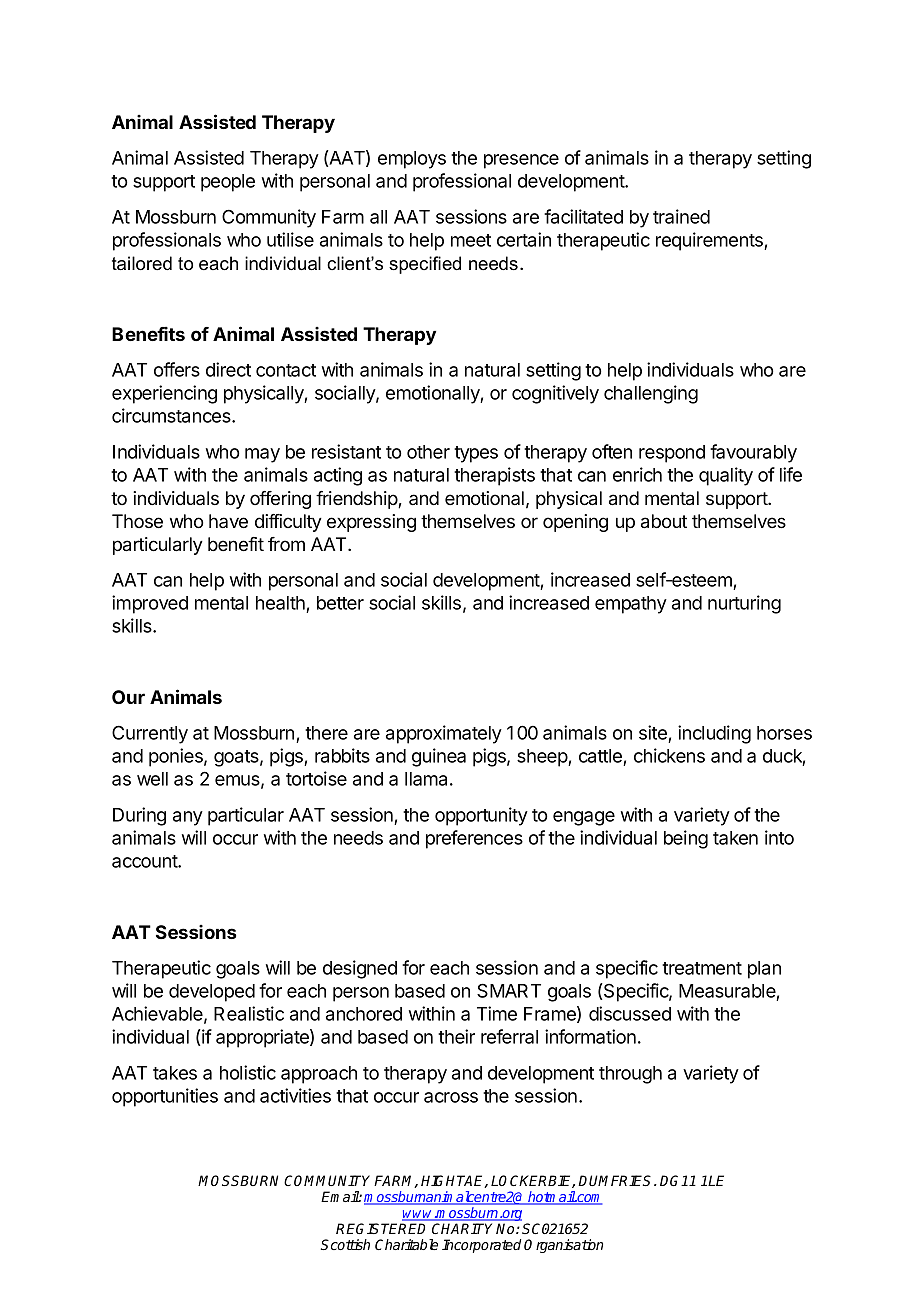 The image size is (924, 1308). Describe the element at coordinates (212, 993) in the page. I see `developed` at that location.
